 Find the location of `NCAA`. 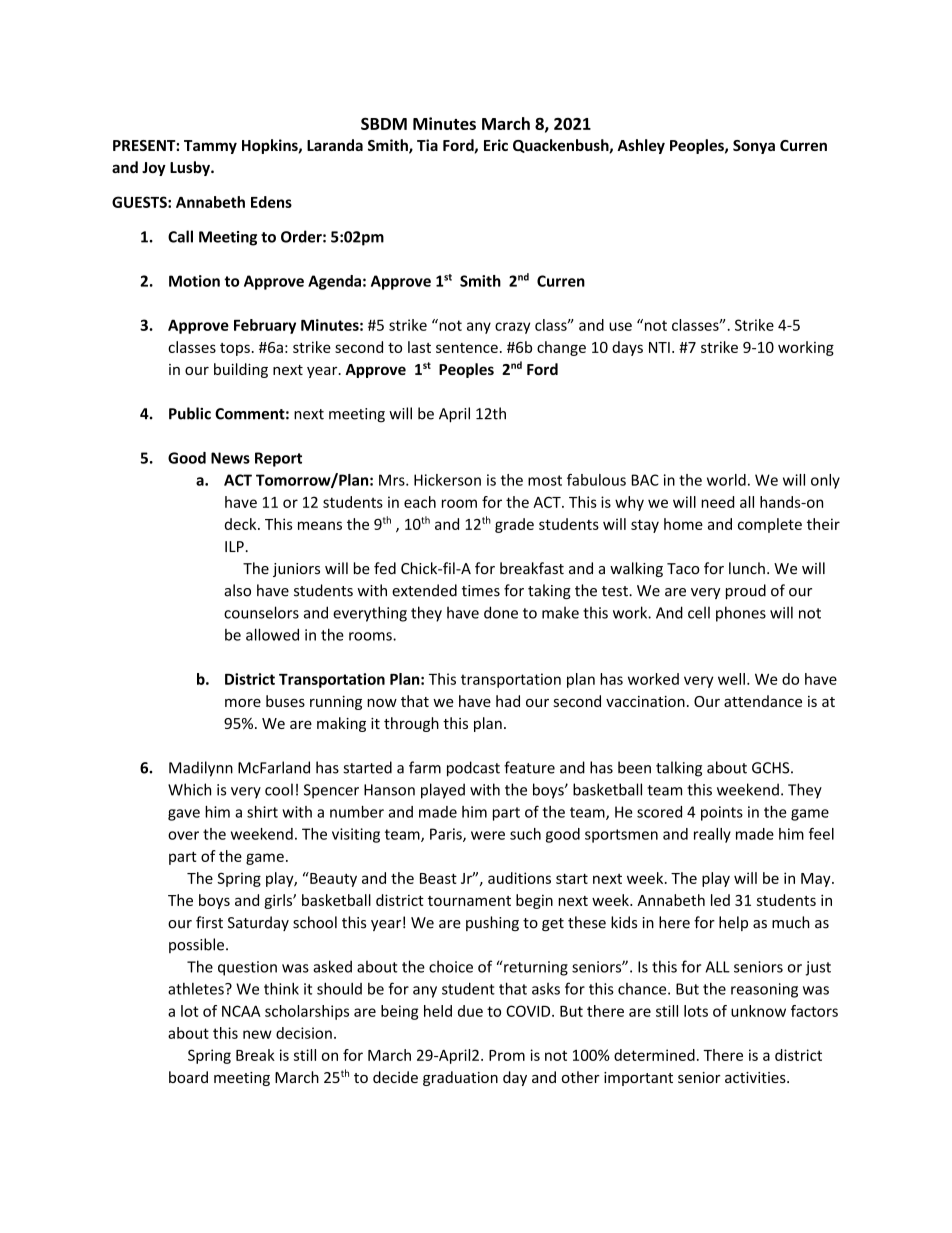

NCAA is located at coordinates (241, 1011).
